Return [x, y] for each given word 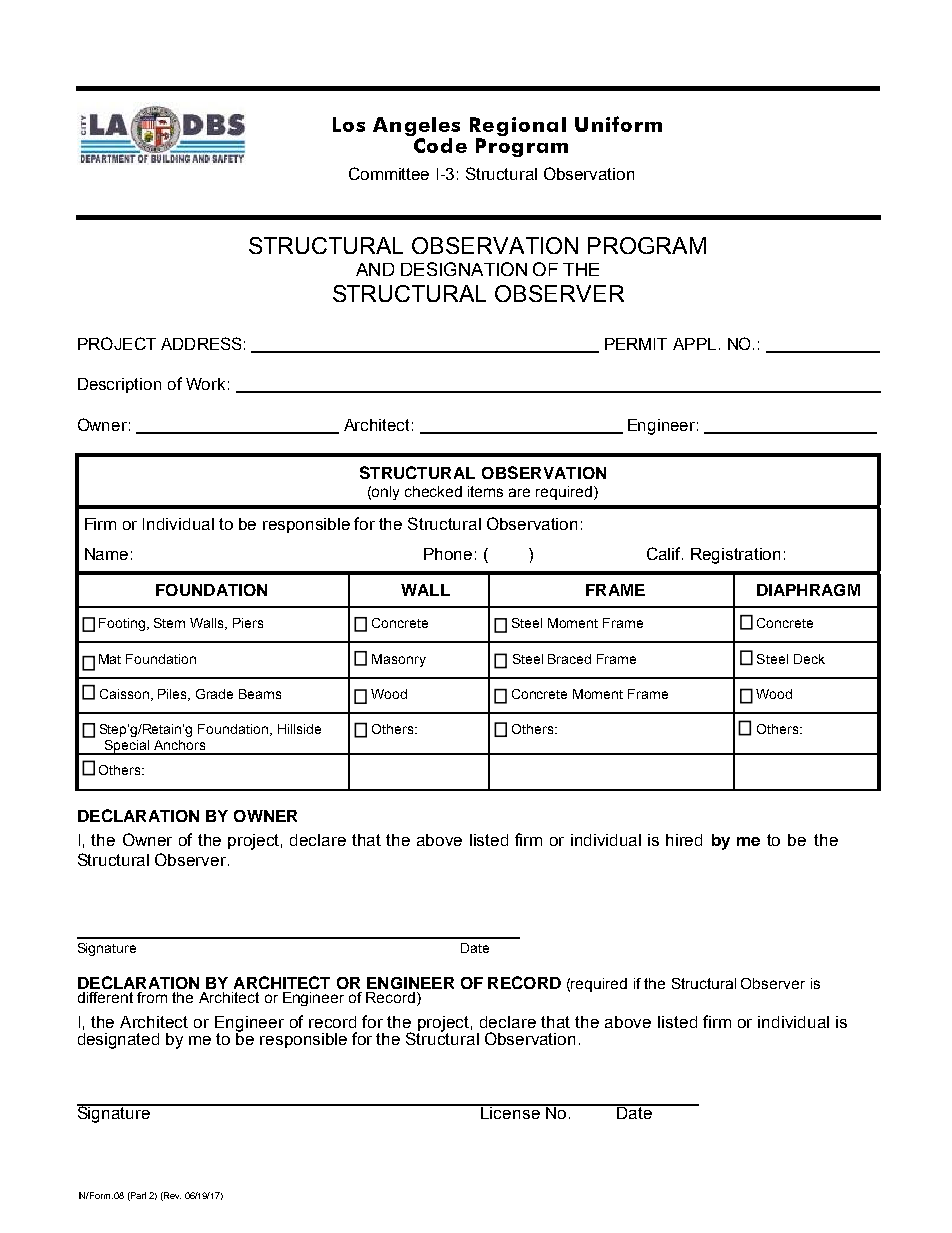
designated [118, 1041]
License [510, 1111]
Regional [518, 126]
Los [349, 124]
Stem [169, 623]
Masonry [399, 660]
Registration [735, 556]
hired [684, 840]
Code [439, 144]
